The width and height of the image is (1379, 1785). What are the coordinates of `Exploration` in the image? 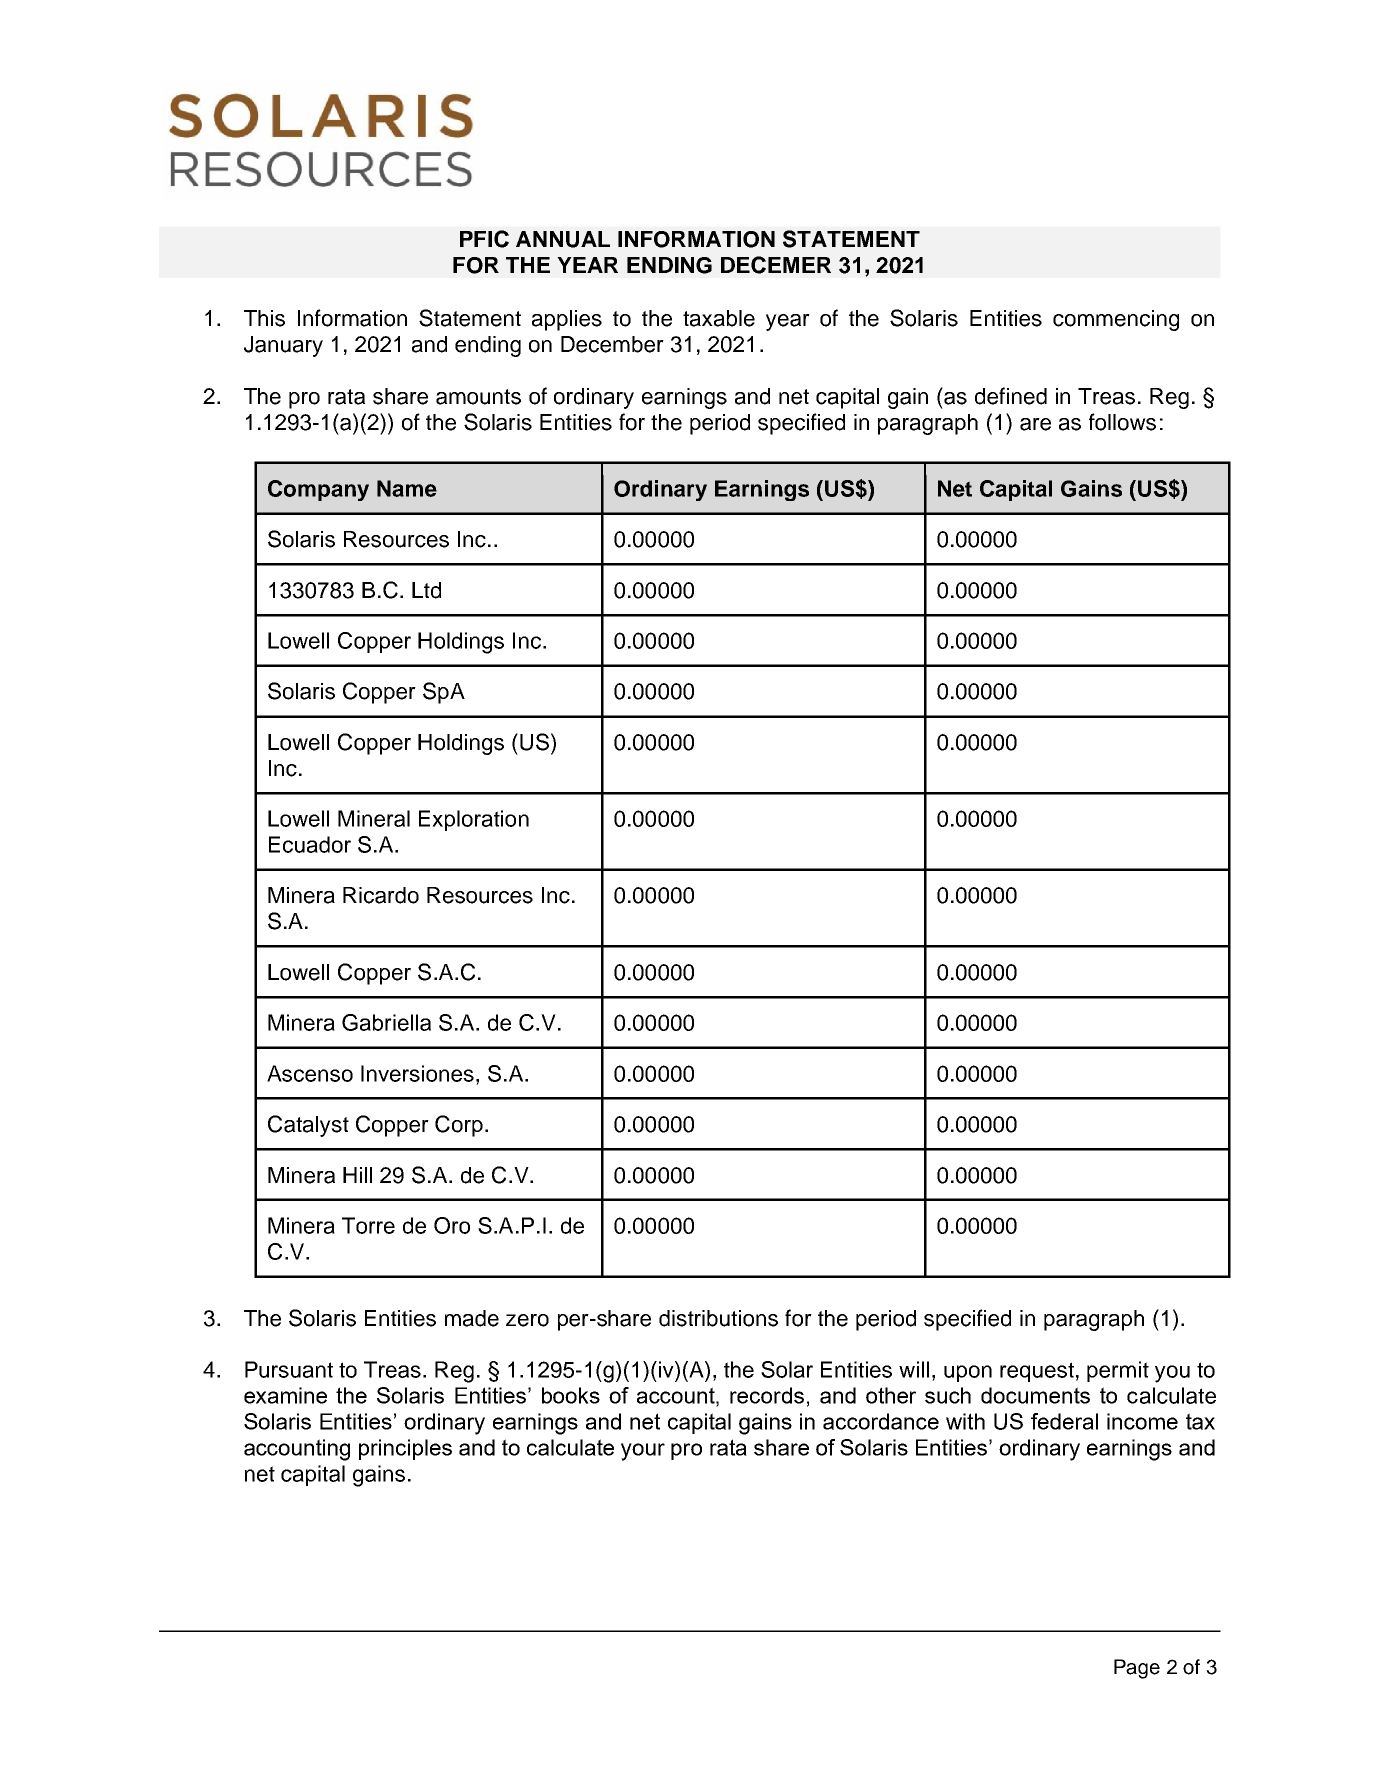 It's located at (474, 820).
